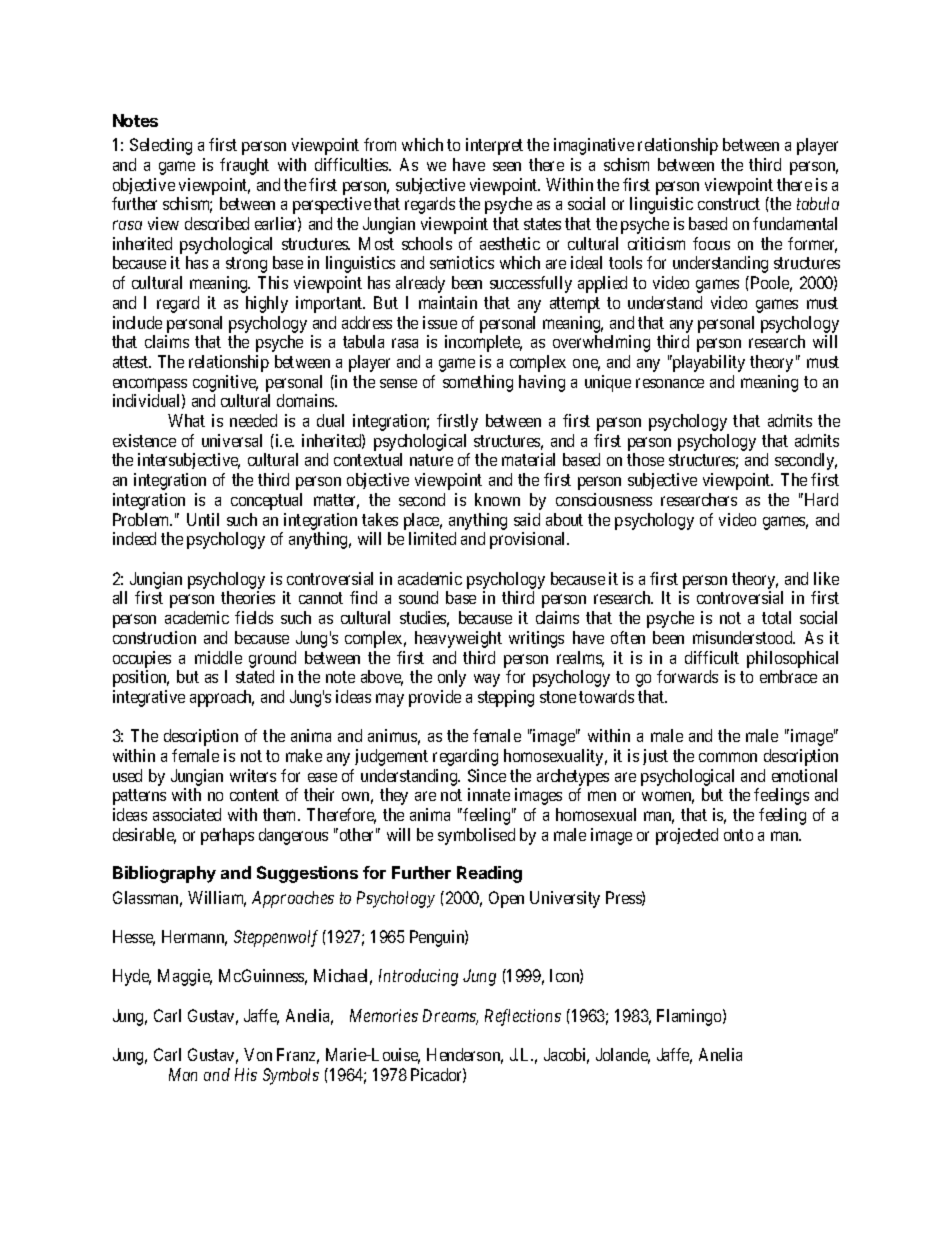  What do you see at coordinates (253, 775) in the page?
I see `writers` at bounding box center [253, 775].
